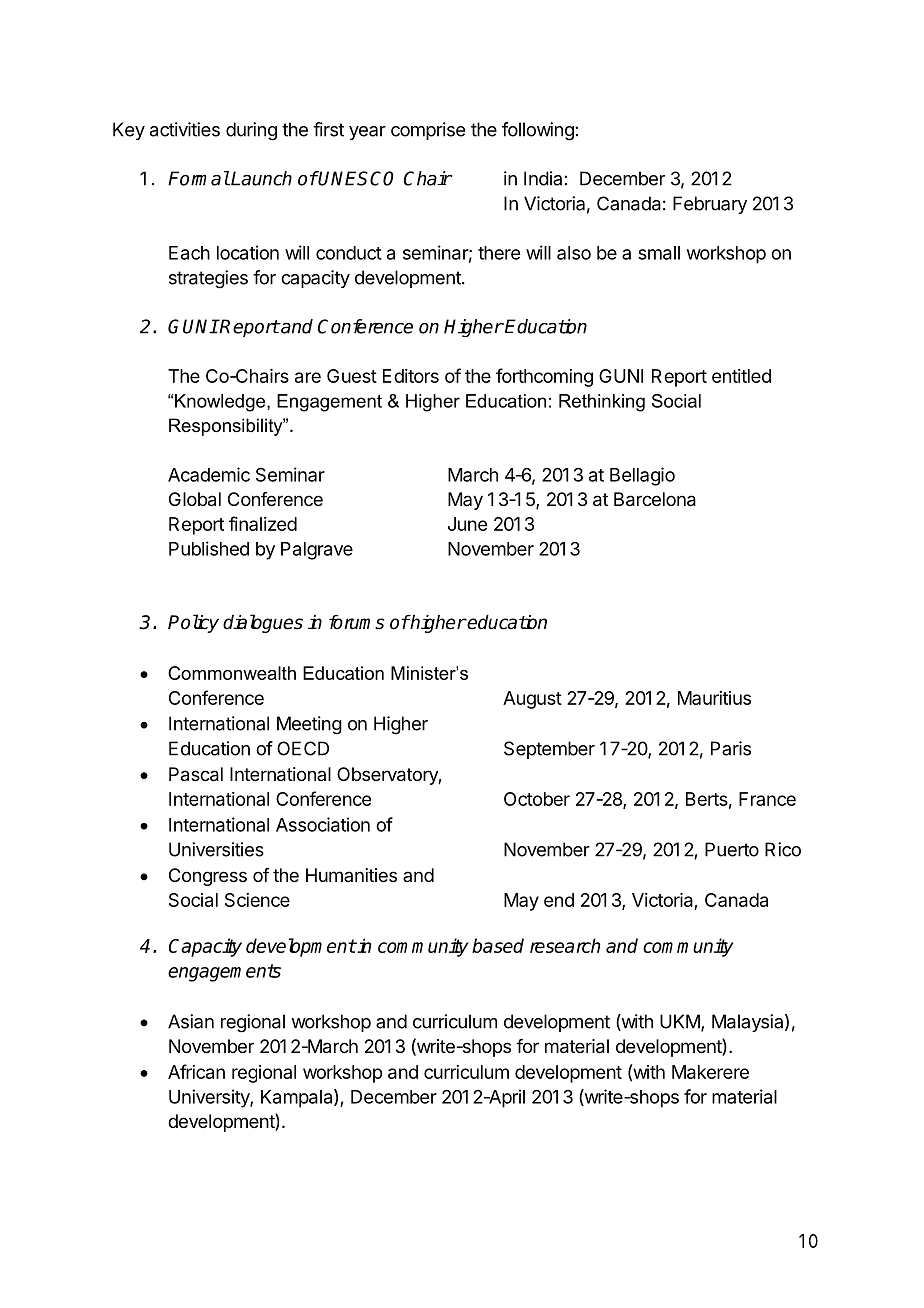  What do you see at coordinates (467, 524) in the screenshot?
I see `June` at bounding box center [467, 524].
